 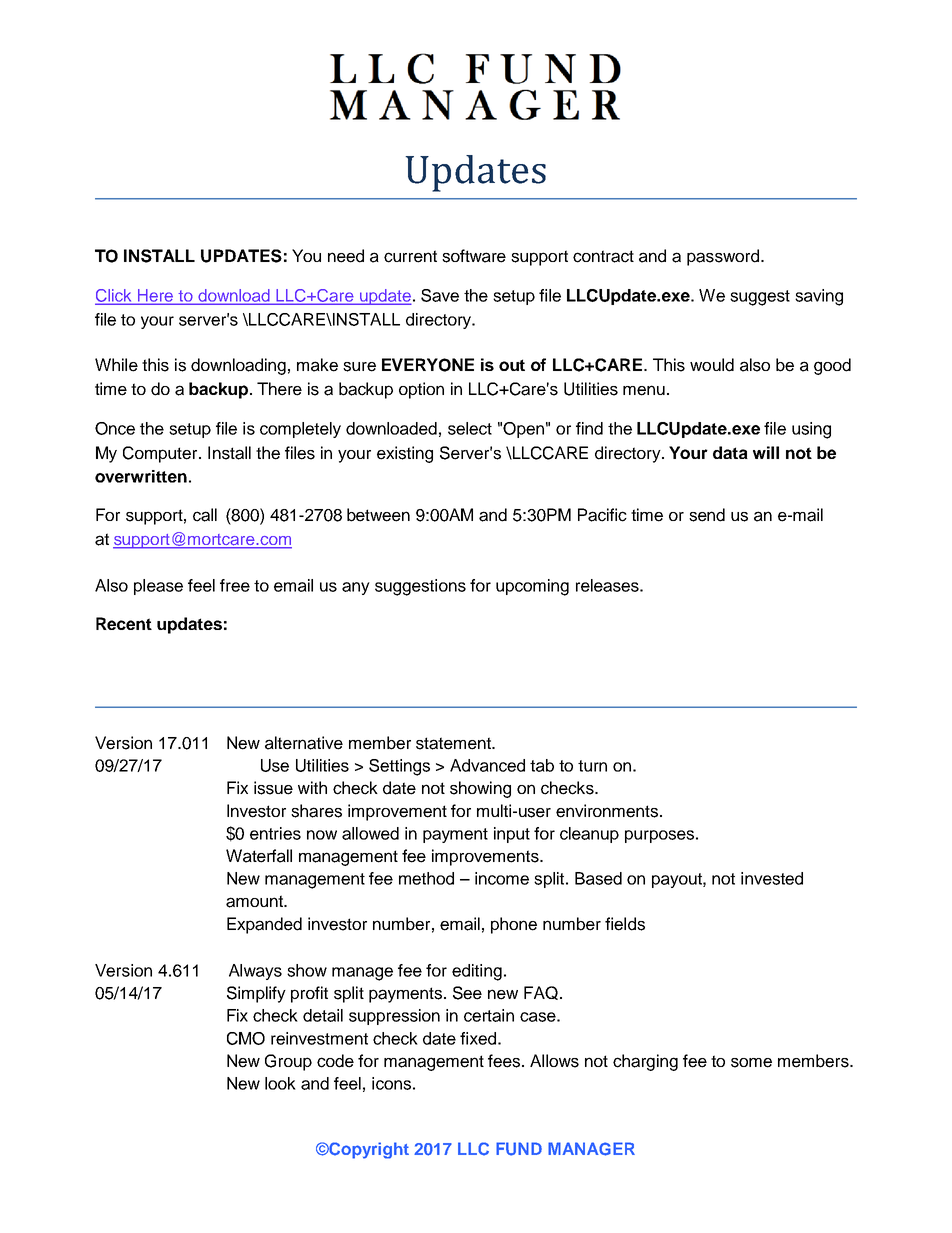 I want to click on Always, so click(x=255, y=972).
